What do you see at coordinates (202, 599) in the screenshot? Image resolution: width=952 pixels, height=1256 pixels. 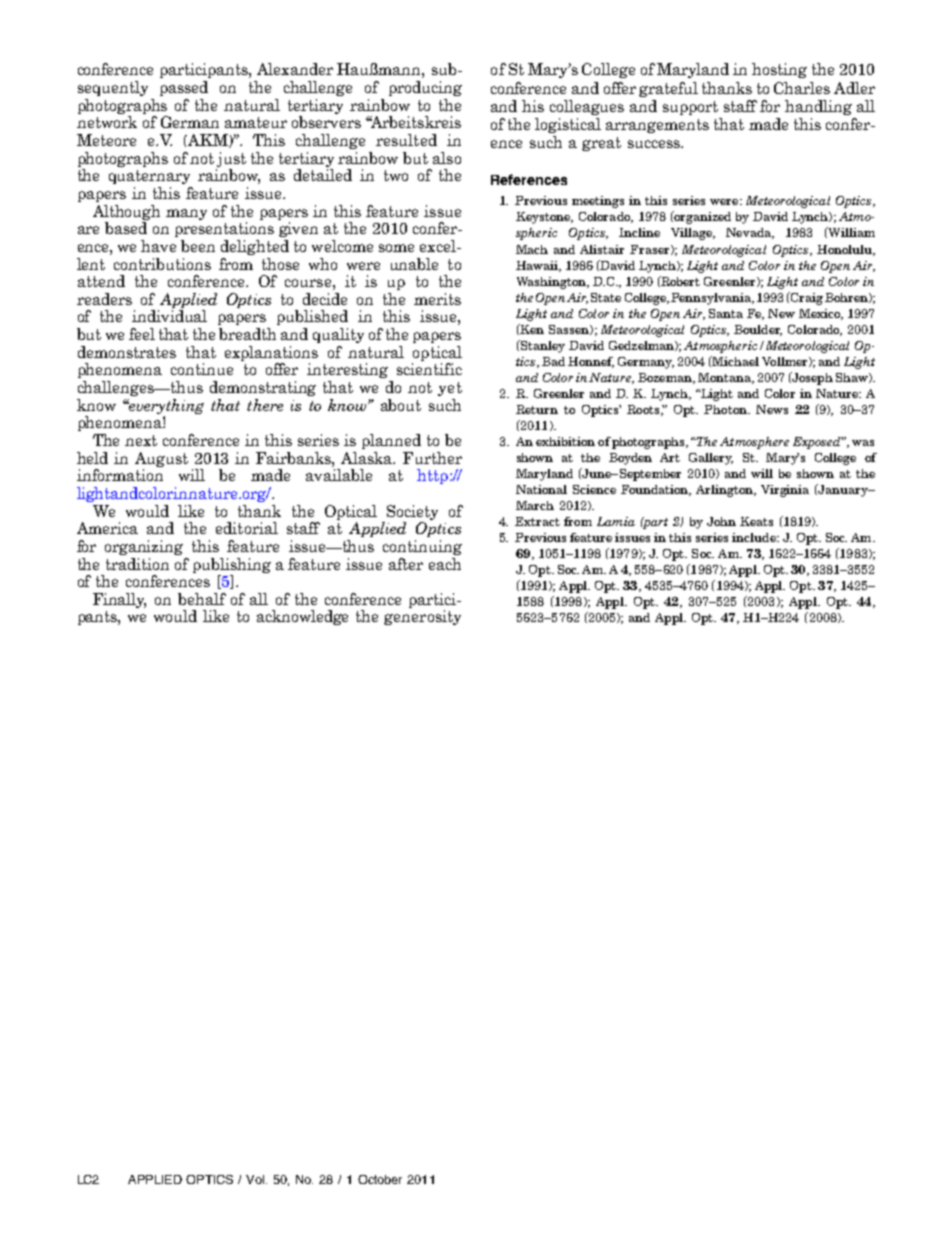 I see `behalf` at bounding box center [202, 599].
